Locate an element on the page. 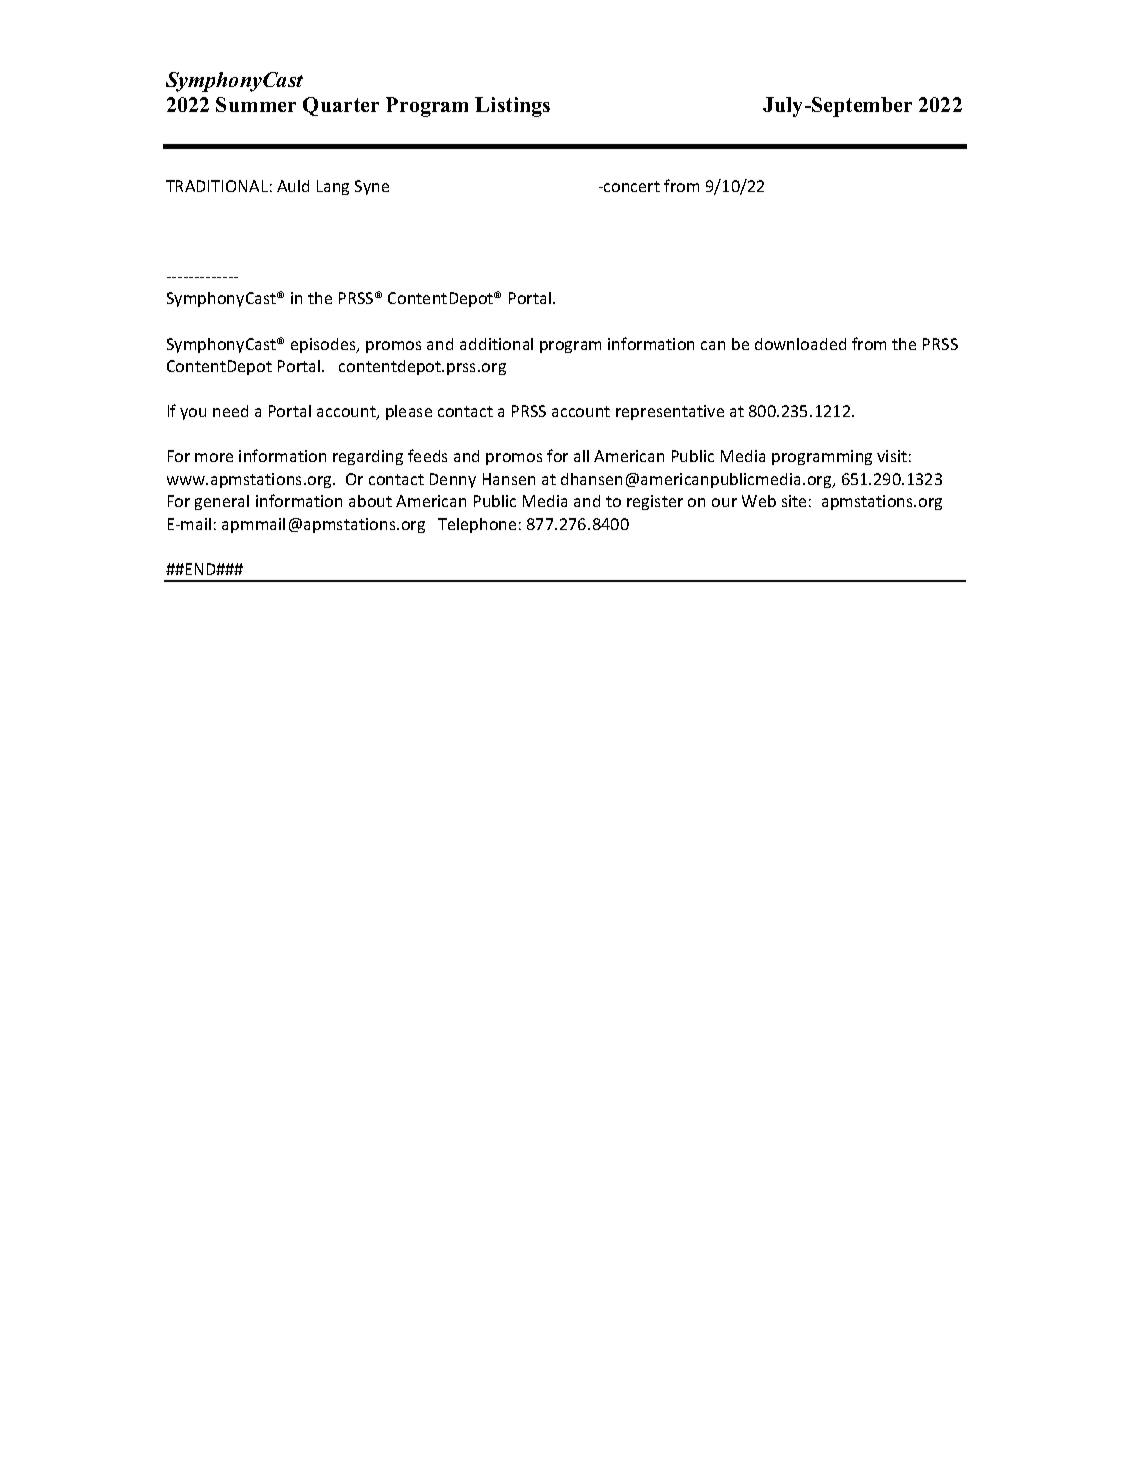  Telephone is located at coordinates (477, 525).
